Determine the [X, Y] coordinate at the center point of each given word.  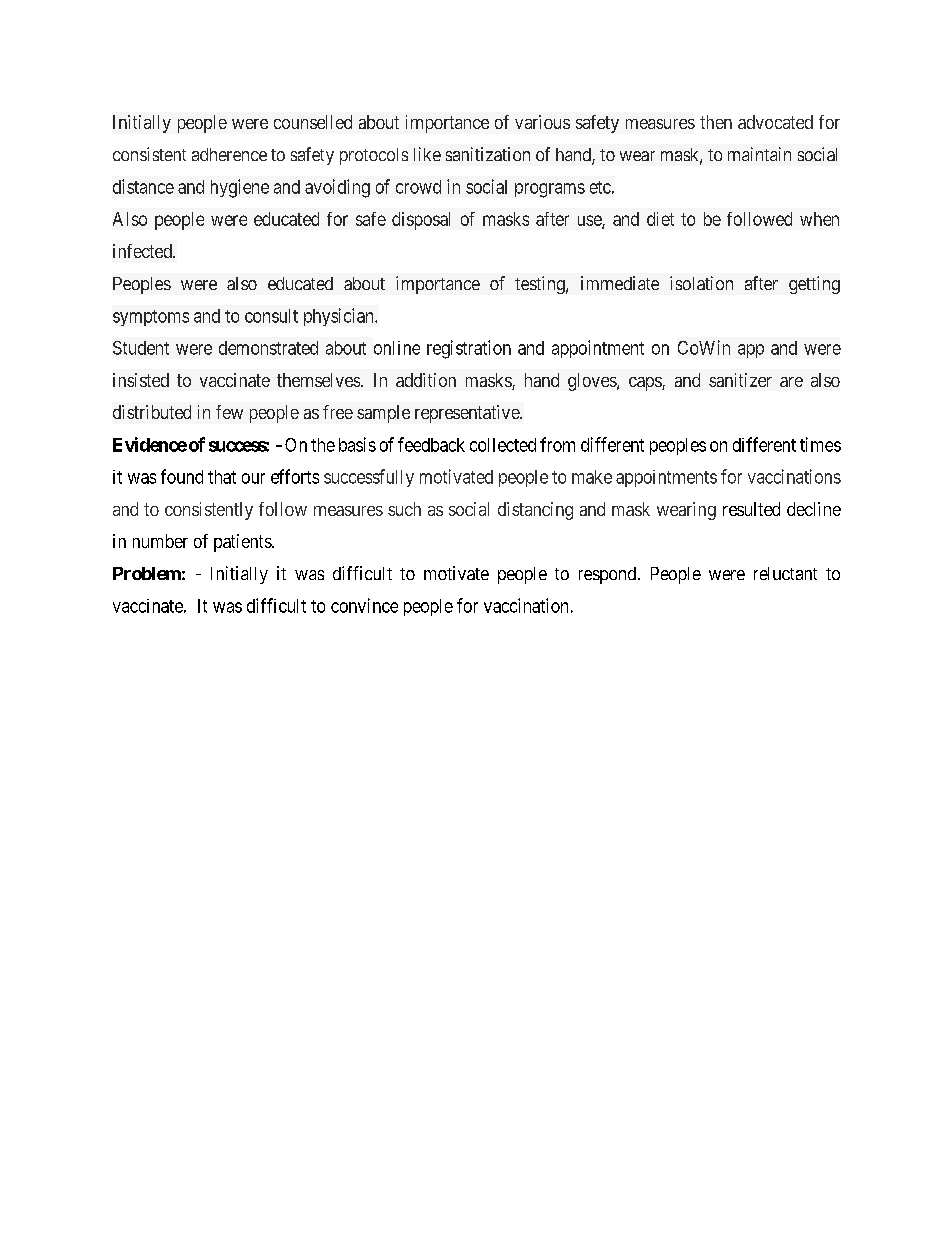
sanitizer [740, 380]
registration [469, 349]
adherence [229, 154]
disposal [421, 221]
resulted [751, 509]
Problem [147, 573]
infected [143, 251]
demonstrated [268, 348]
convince [364, 605]
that [222, 477]
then [716, 122]
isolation [701, 283]
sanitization [488, 154]
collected [503, 445]
